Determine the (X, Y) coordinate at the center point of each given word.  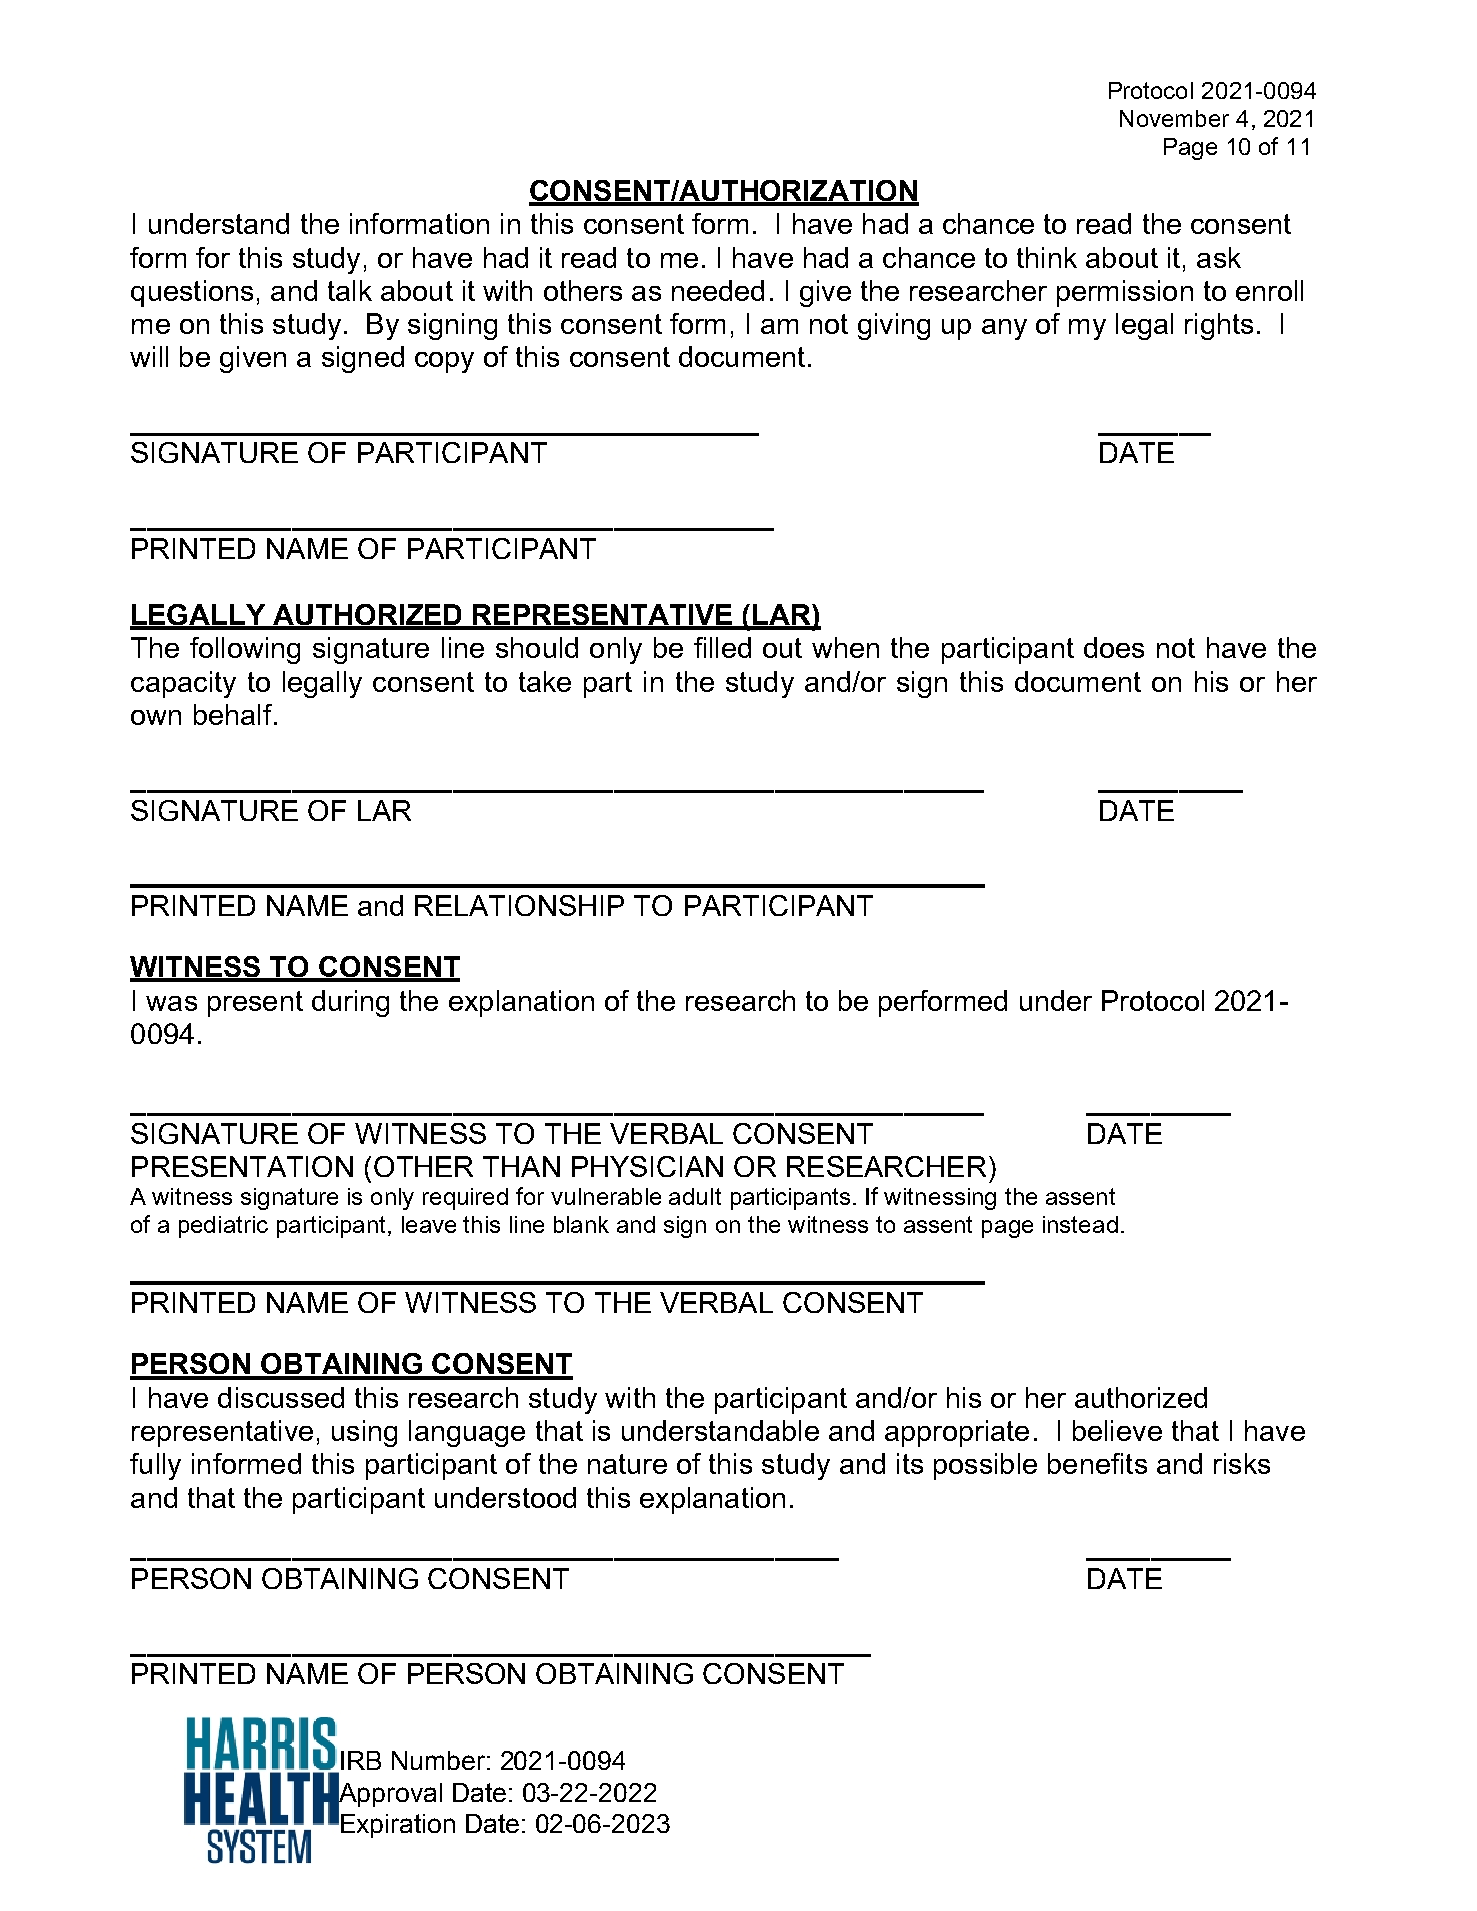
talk (350, 290)
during (350, 1003)
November (1174, 118)
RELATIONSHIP (519, 905)
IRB (361, 1760)
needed (718, 290)
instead (1080, 1224)
